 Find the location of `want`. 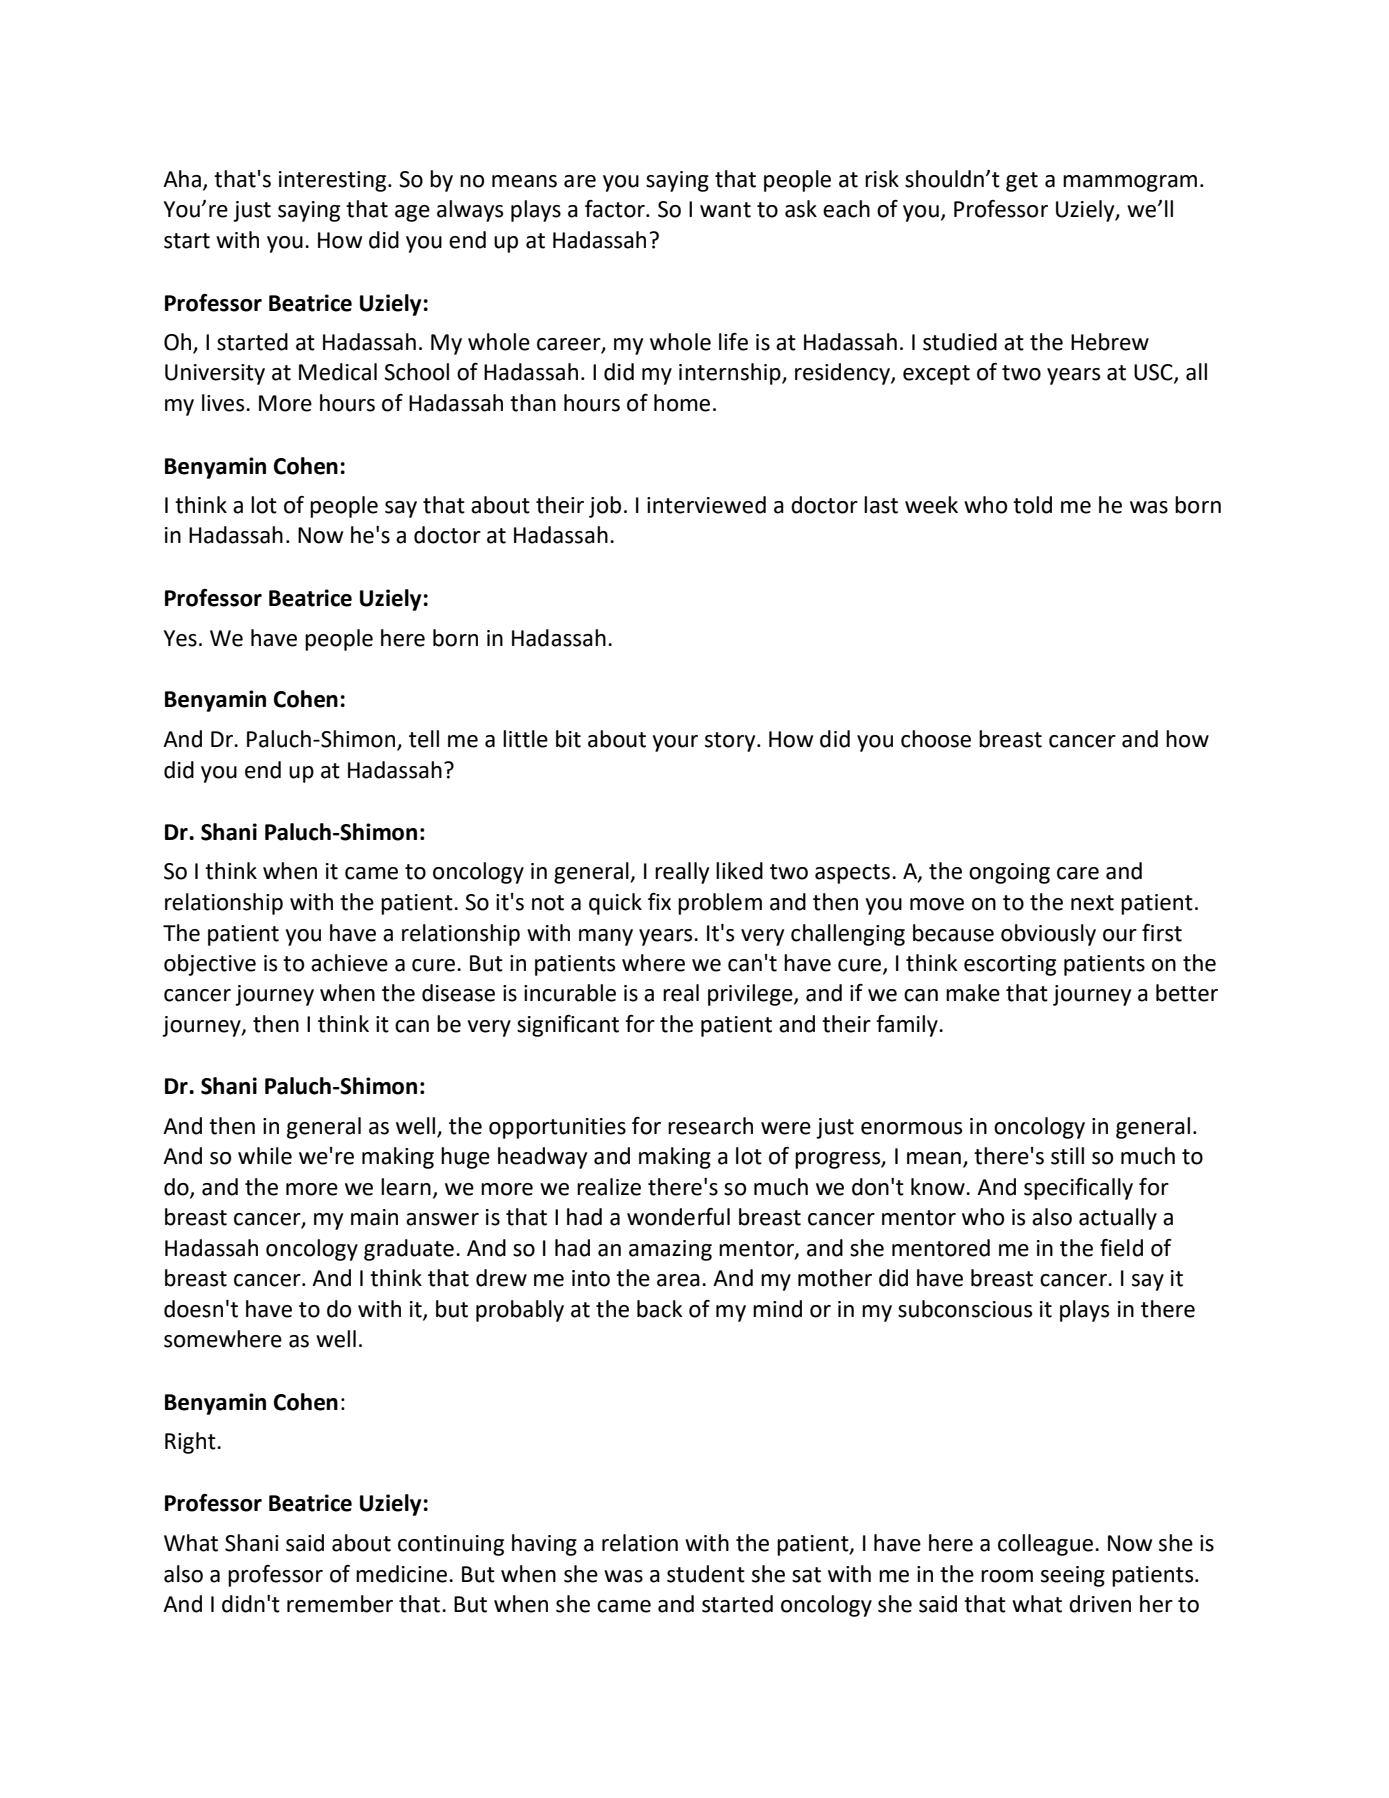

want is located at coordinates (725, 210).
